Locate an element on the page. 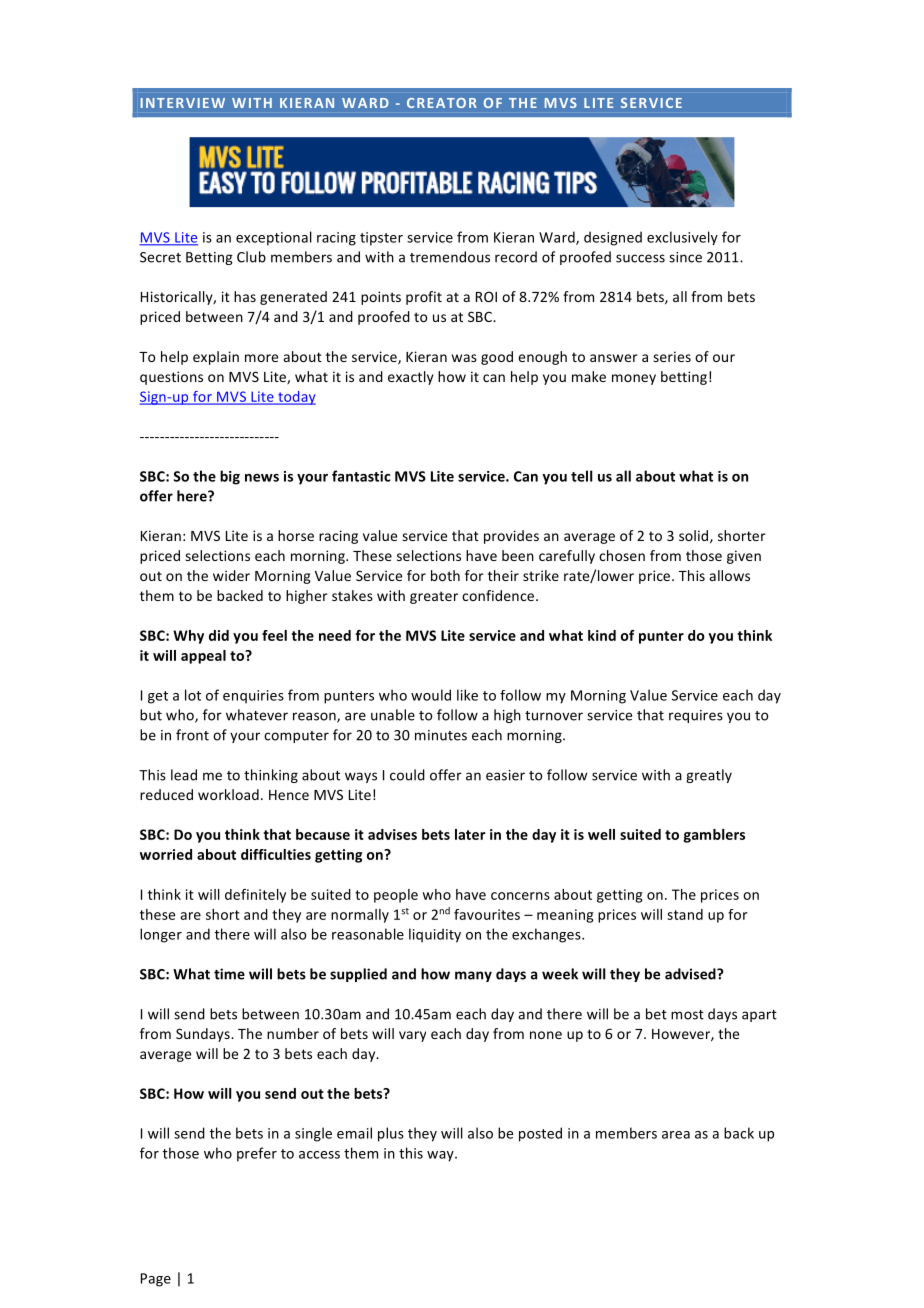 This page has width=924, height=1308. stand is located at coordinates (685, 914).
